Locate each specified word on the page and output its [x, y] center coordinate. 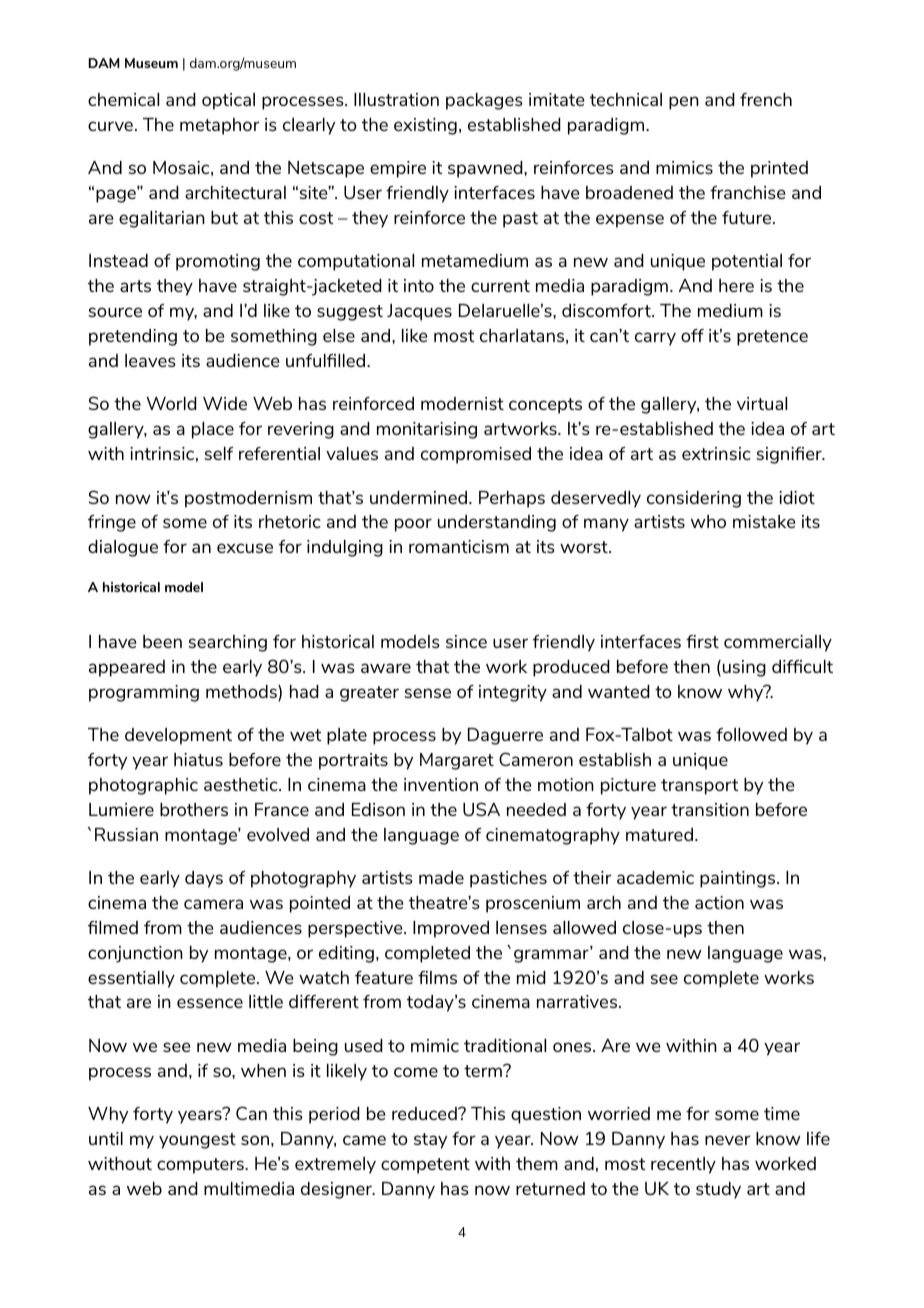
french [766, 99]
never [728, 1140]
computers [201, 1166]
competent [425, 1166]
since [466, 641]
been [162, 641]
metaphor [220, 126]
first [702, 641]
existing [425, 126]
